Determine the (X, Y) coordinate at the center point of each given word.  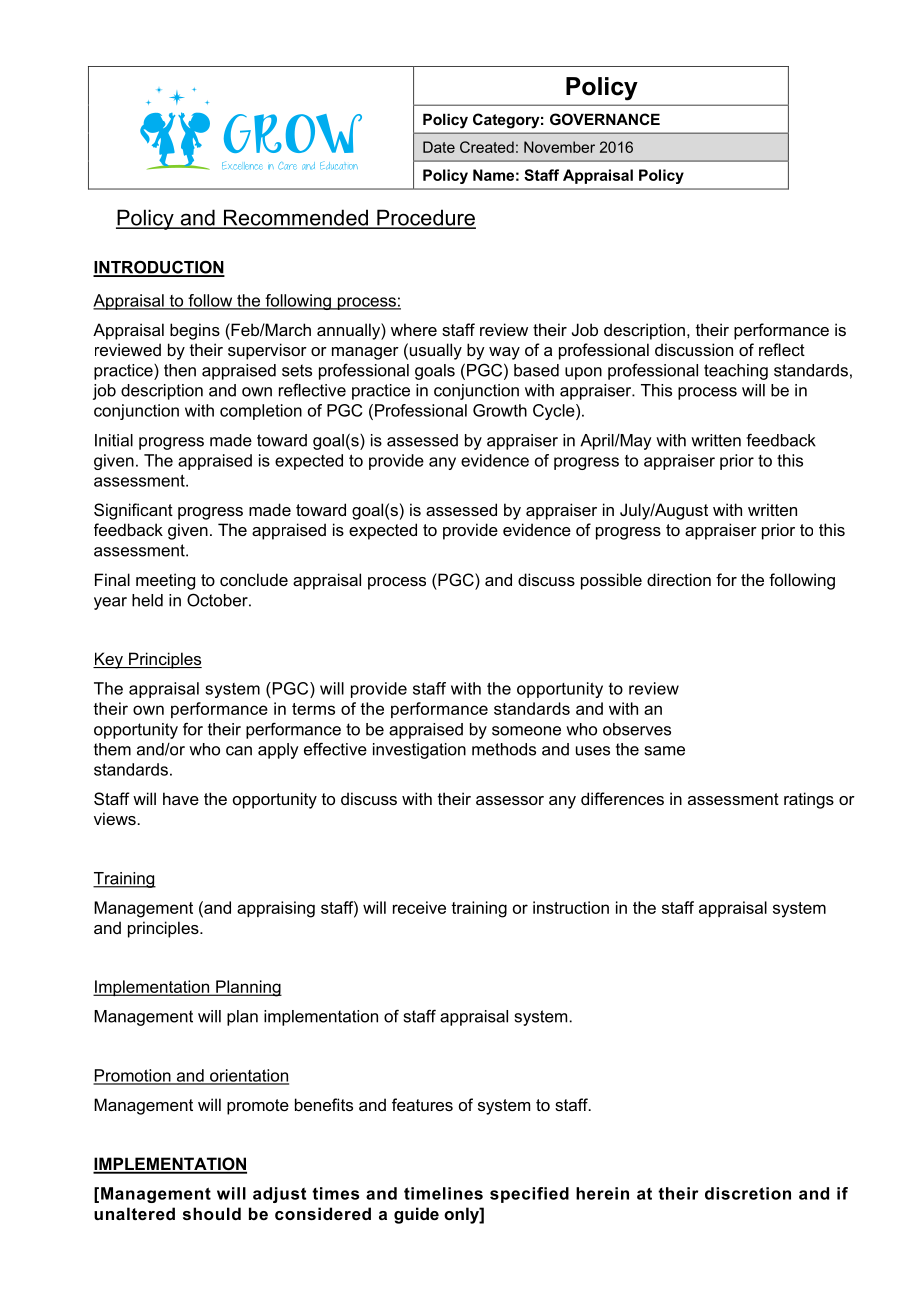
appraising (276, 909)
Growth (500, 410)
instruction (571, 907)
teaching (736, 372)
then (180, 370)
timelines (443, 1193)
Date (439, 147)
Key (109, 660)
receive (419, 907)
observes (637, 729)
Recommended (295, 218)
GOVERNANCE (605, 119)
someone (526, 731)
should (212, 1213)
